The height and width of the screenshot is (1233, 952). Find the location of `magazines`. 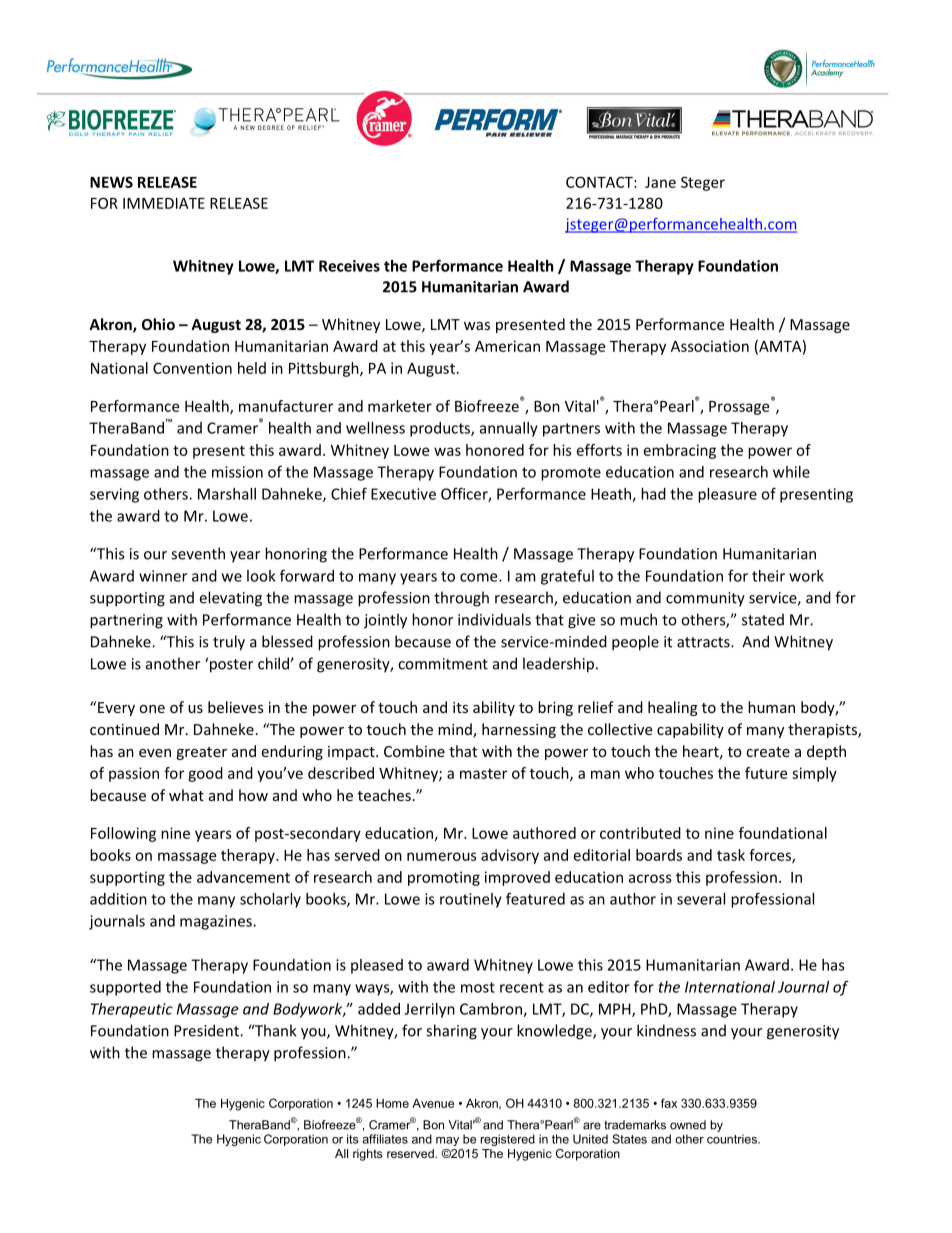

magazines is located at coordinates (217, 922).
